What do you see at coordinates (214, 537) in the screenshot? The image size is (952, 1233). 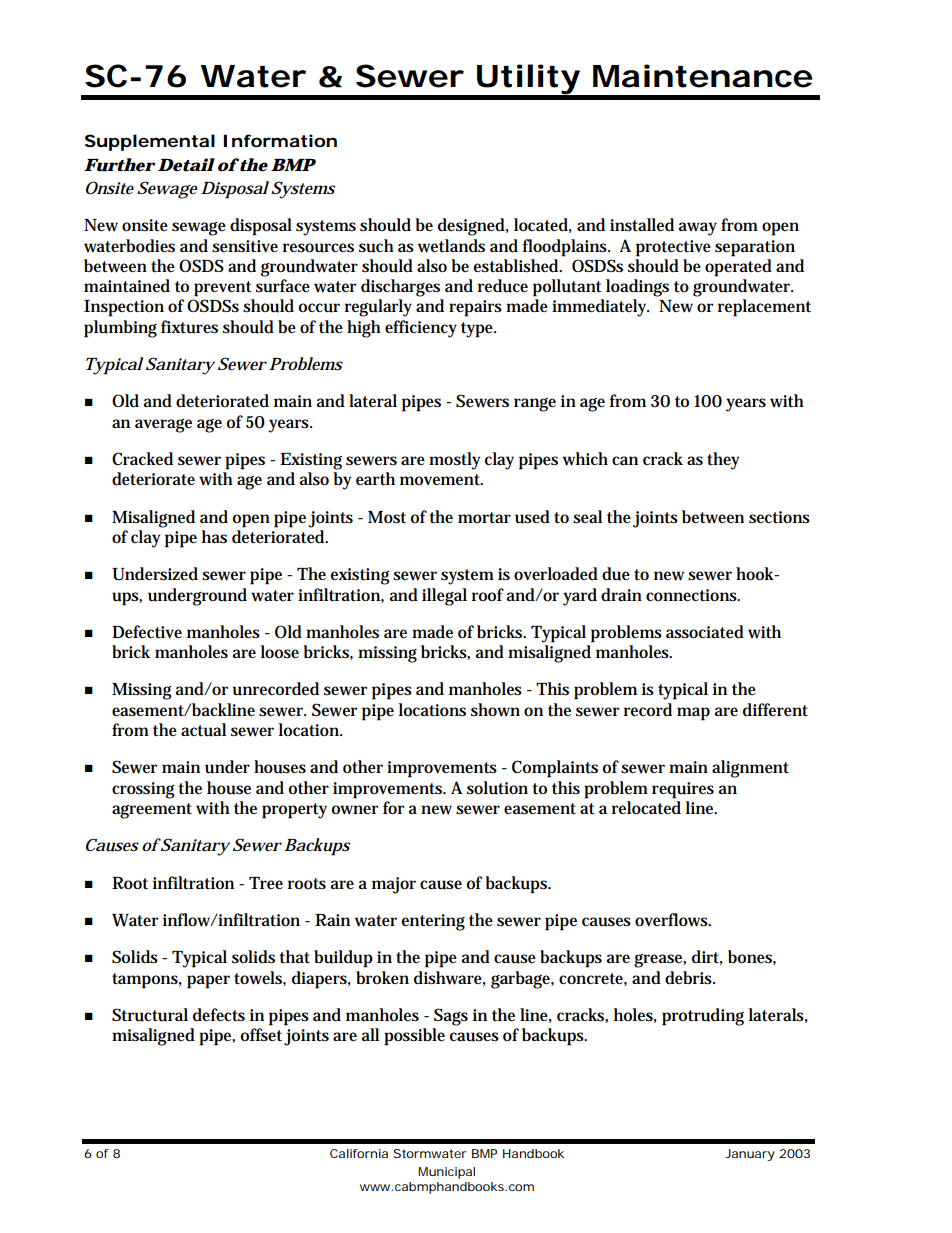 I see `has` at bounding box center [214, 537].
